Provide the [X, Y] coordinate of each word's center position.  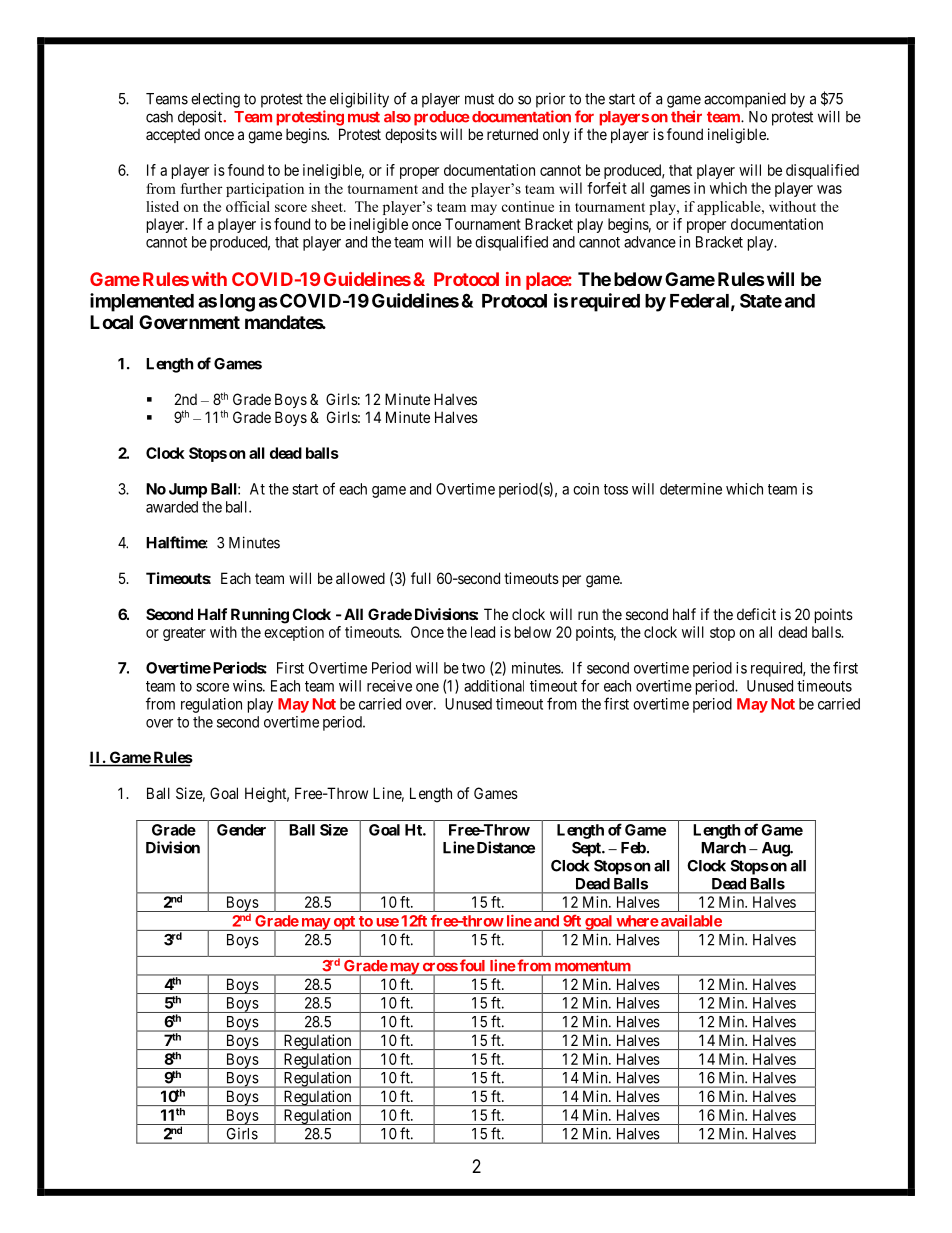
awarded [172, 507]
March [723, 848]
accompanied [745, 100]
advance [650, 242]
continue [528, 206]
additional [494, 686]
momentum [592, 966]
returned [512, 134]
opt [344, 923]
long [237, 303]
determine [691, 489]
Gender [241, 830]
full [421, 578]
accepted [173, 136]
